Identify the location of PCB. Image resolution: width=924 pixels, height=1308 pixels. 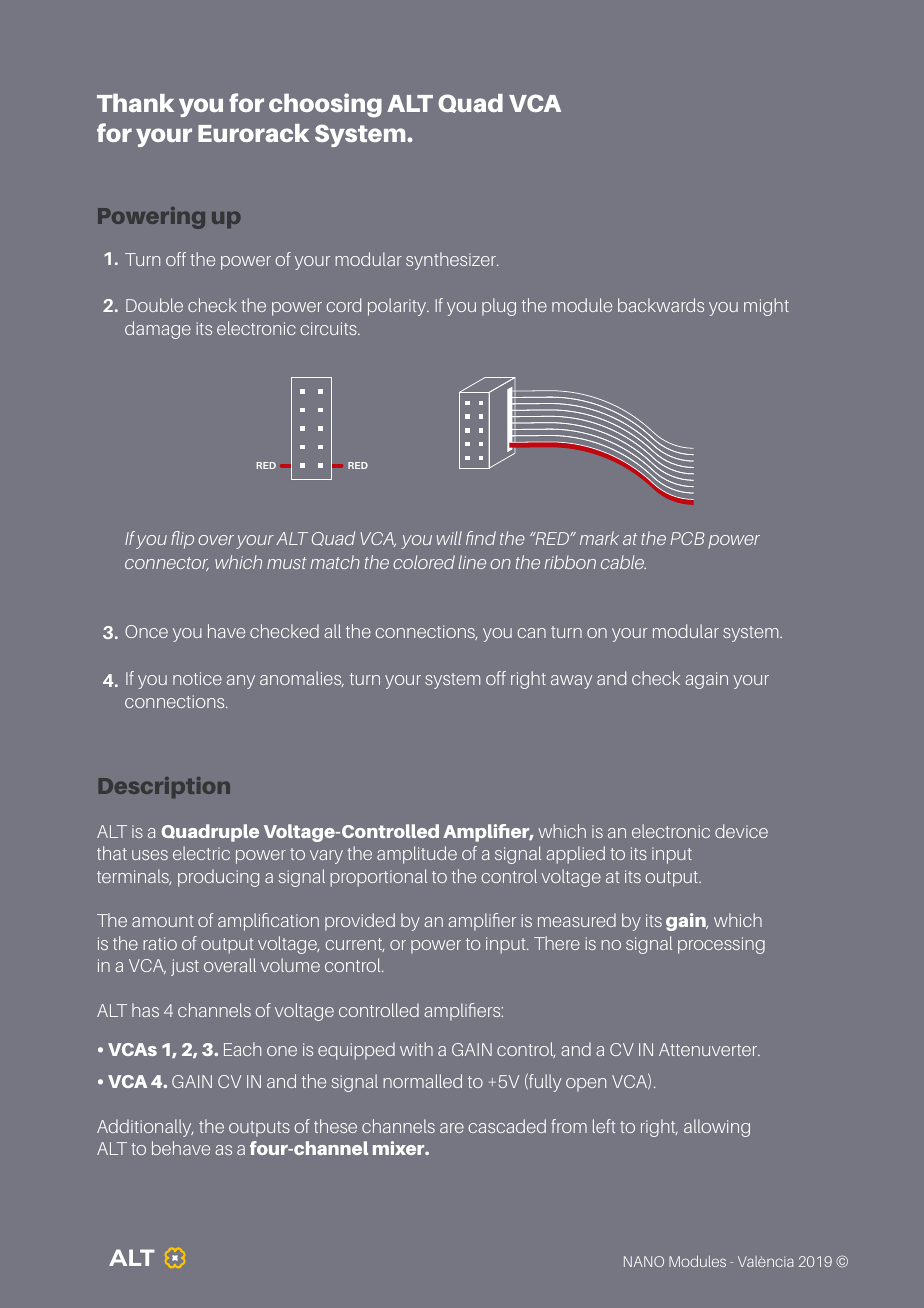
(688, 538).
